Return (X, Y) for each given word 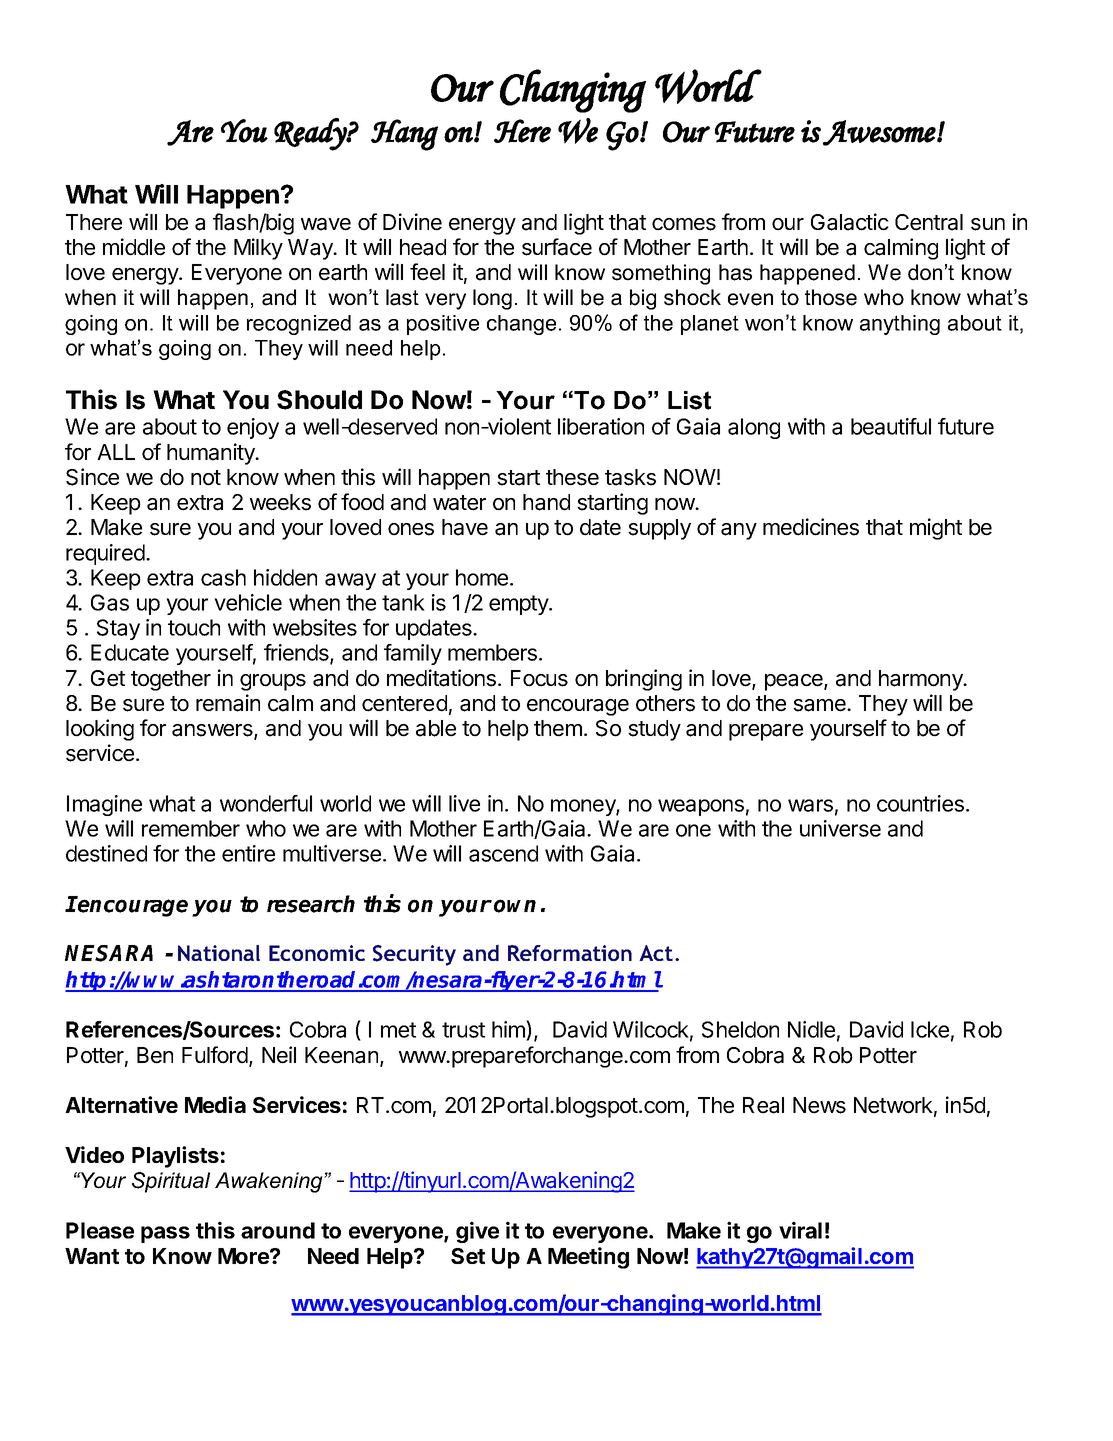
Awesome (879, 133)
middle (134, 247)
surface (557, 247)
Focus (539, 678)
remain (228, 703)
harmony (922, 680)
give (477, 1232)
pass (165, 1234)
